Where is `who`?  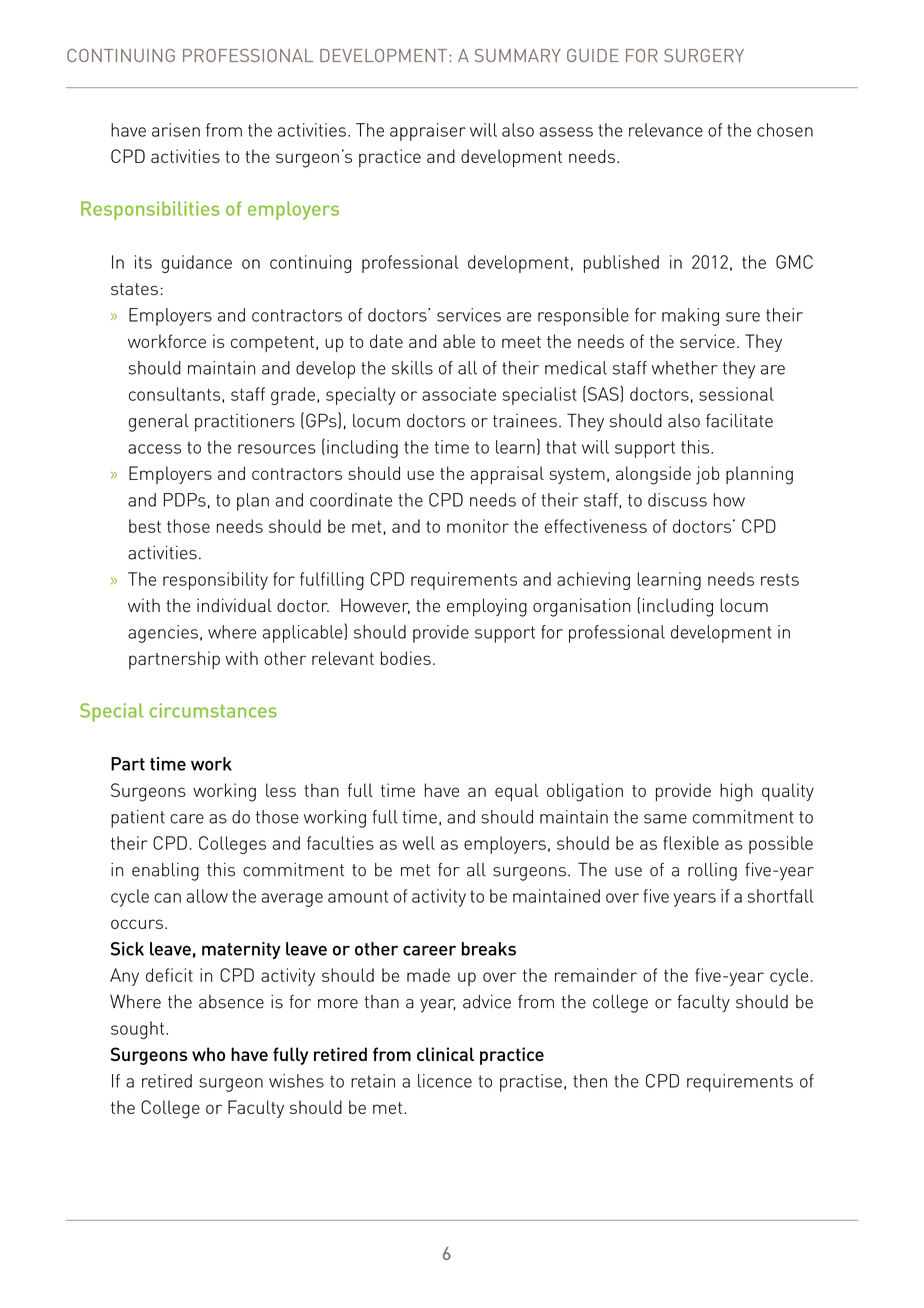
who is located at coordinates (208, 1054).
